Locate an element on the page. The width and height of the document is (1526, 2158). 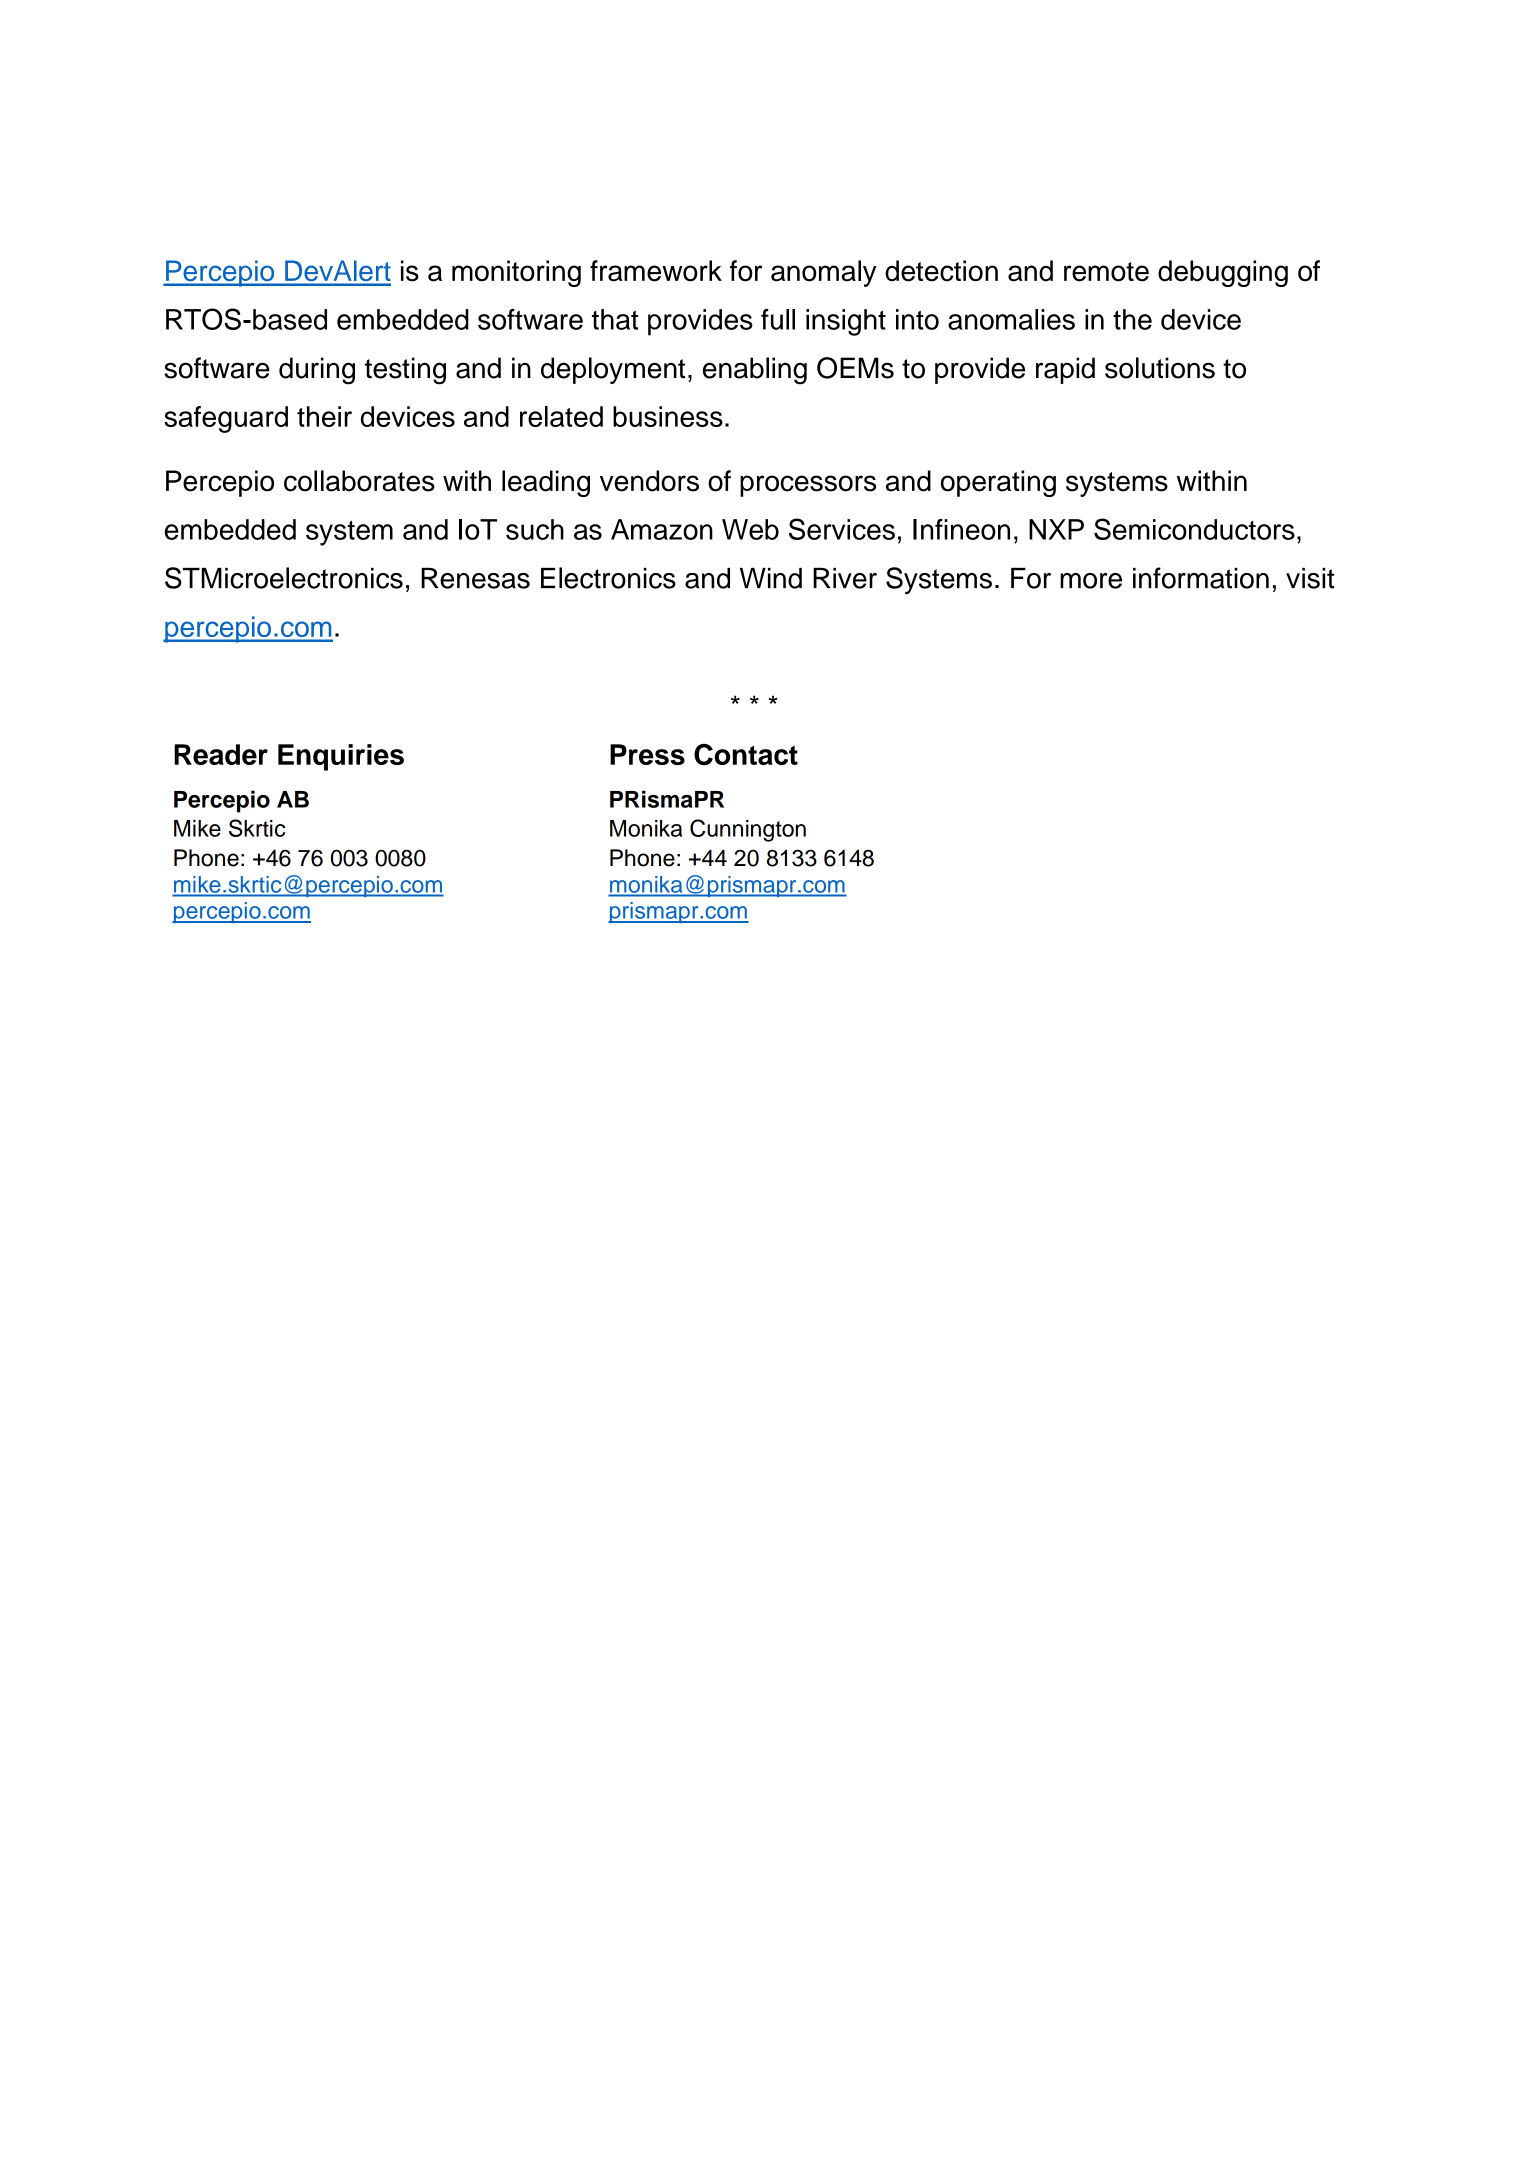
Enquiries is located at coordinates (341, 757).
